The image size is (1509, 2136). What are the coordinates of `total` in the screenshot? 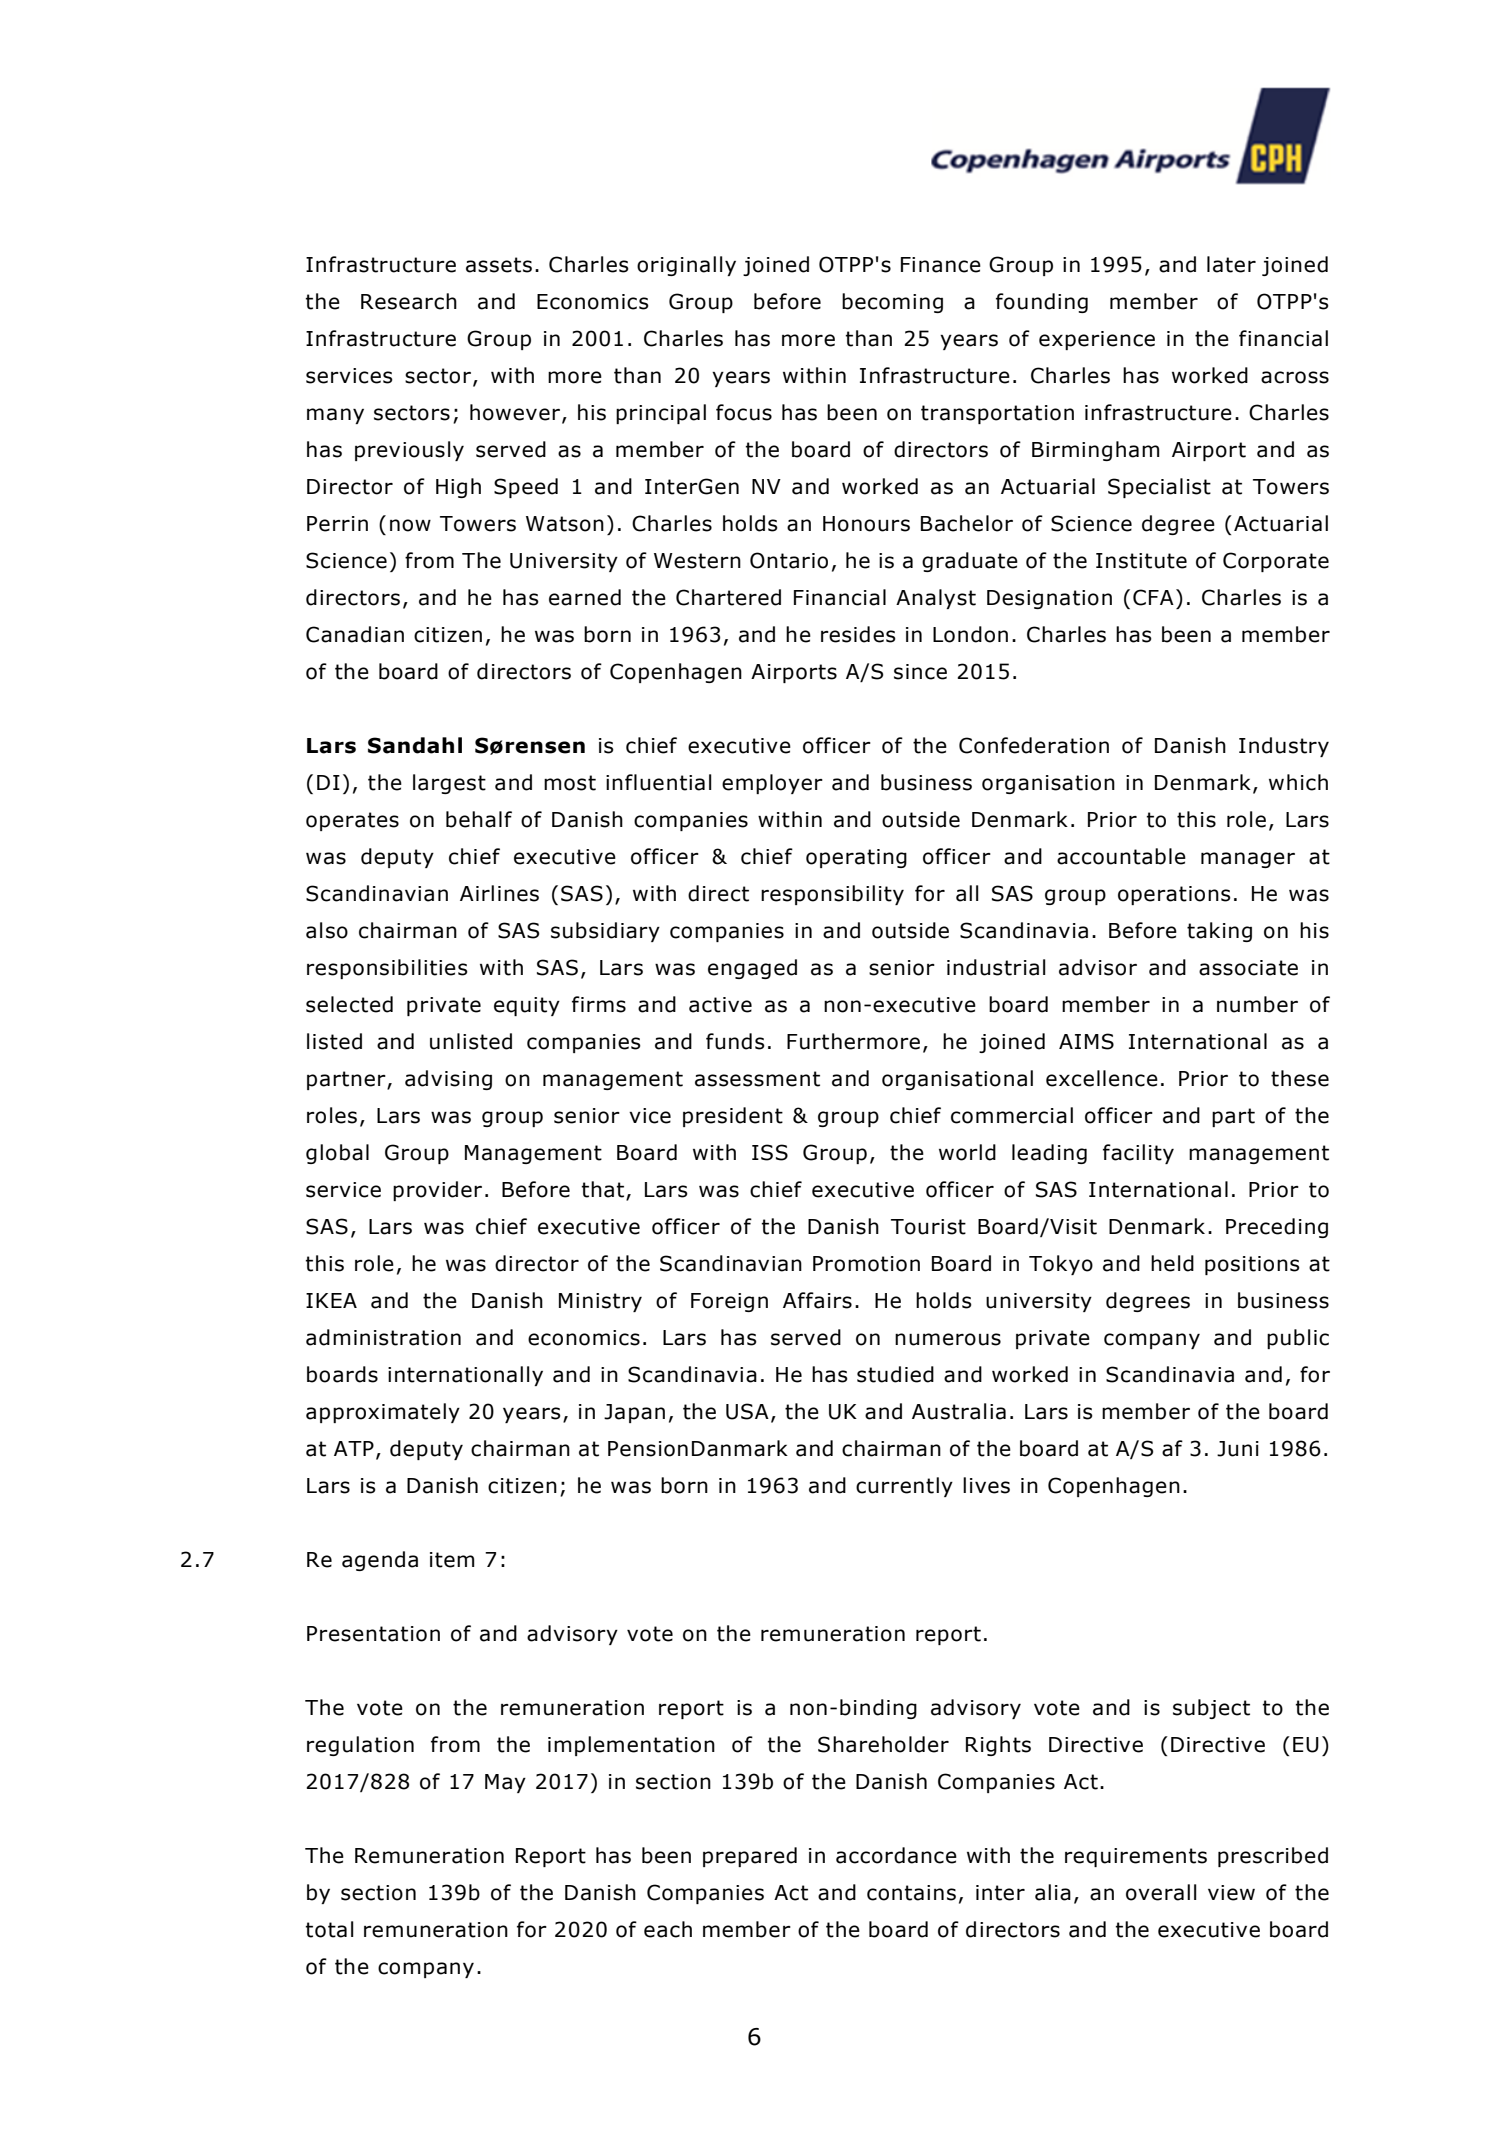 It's located at (330, 1929).
